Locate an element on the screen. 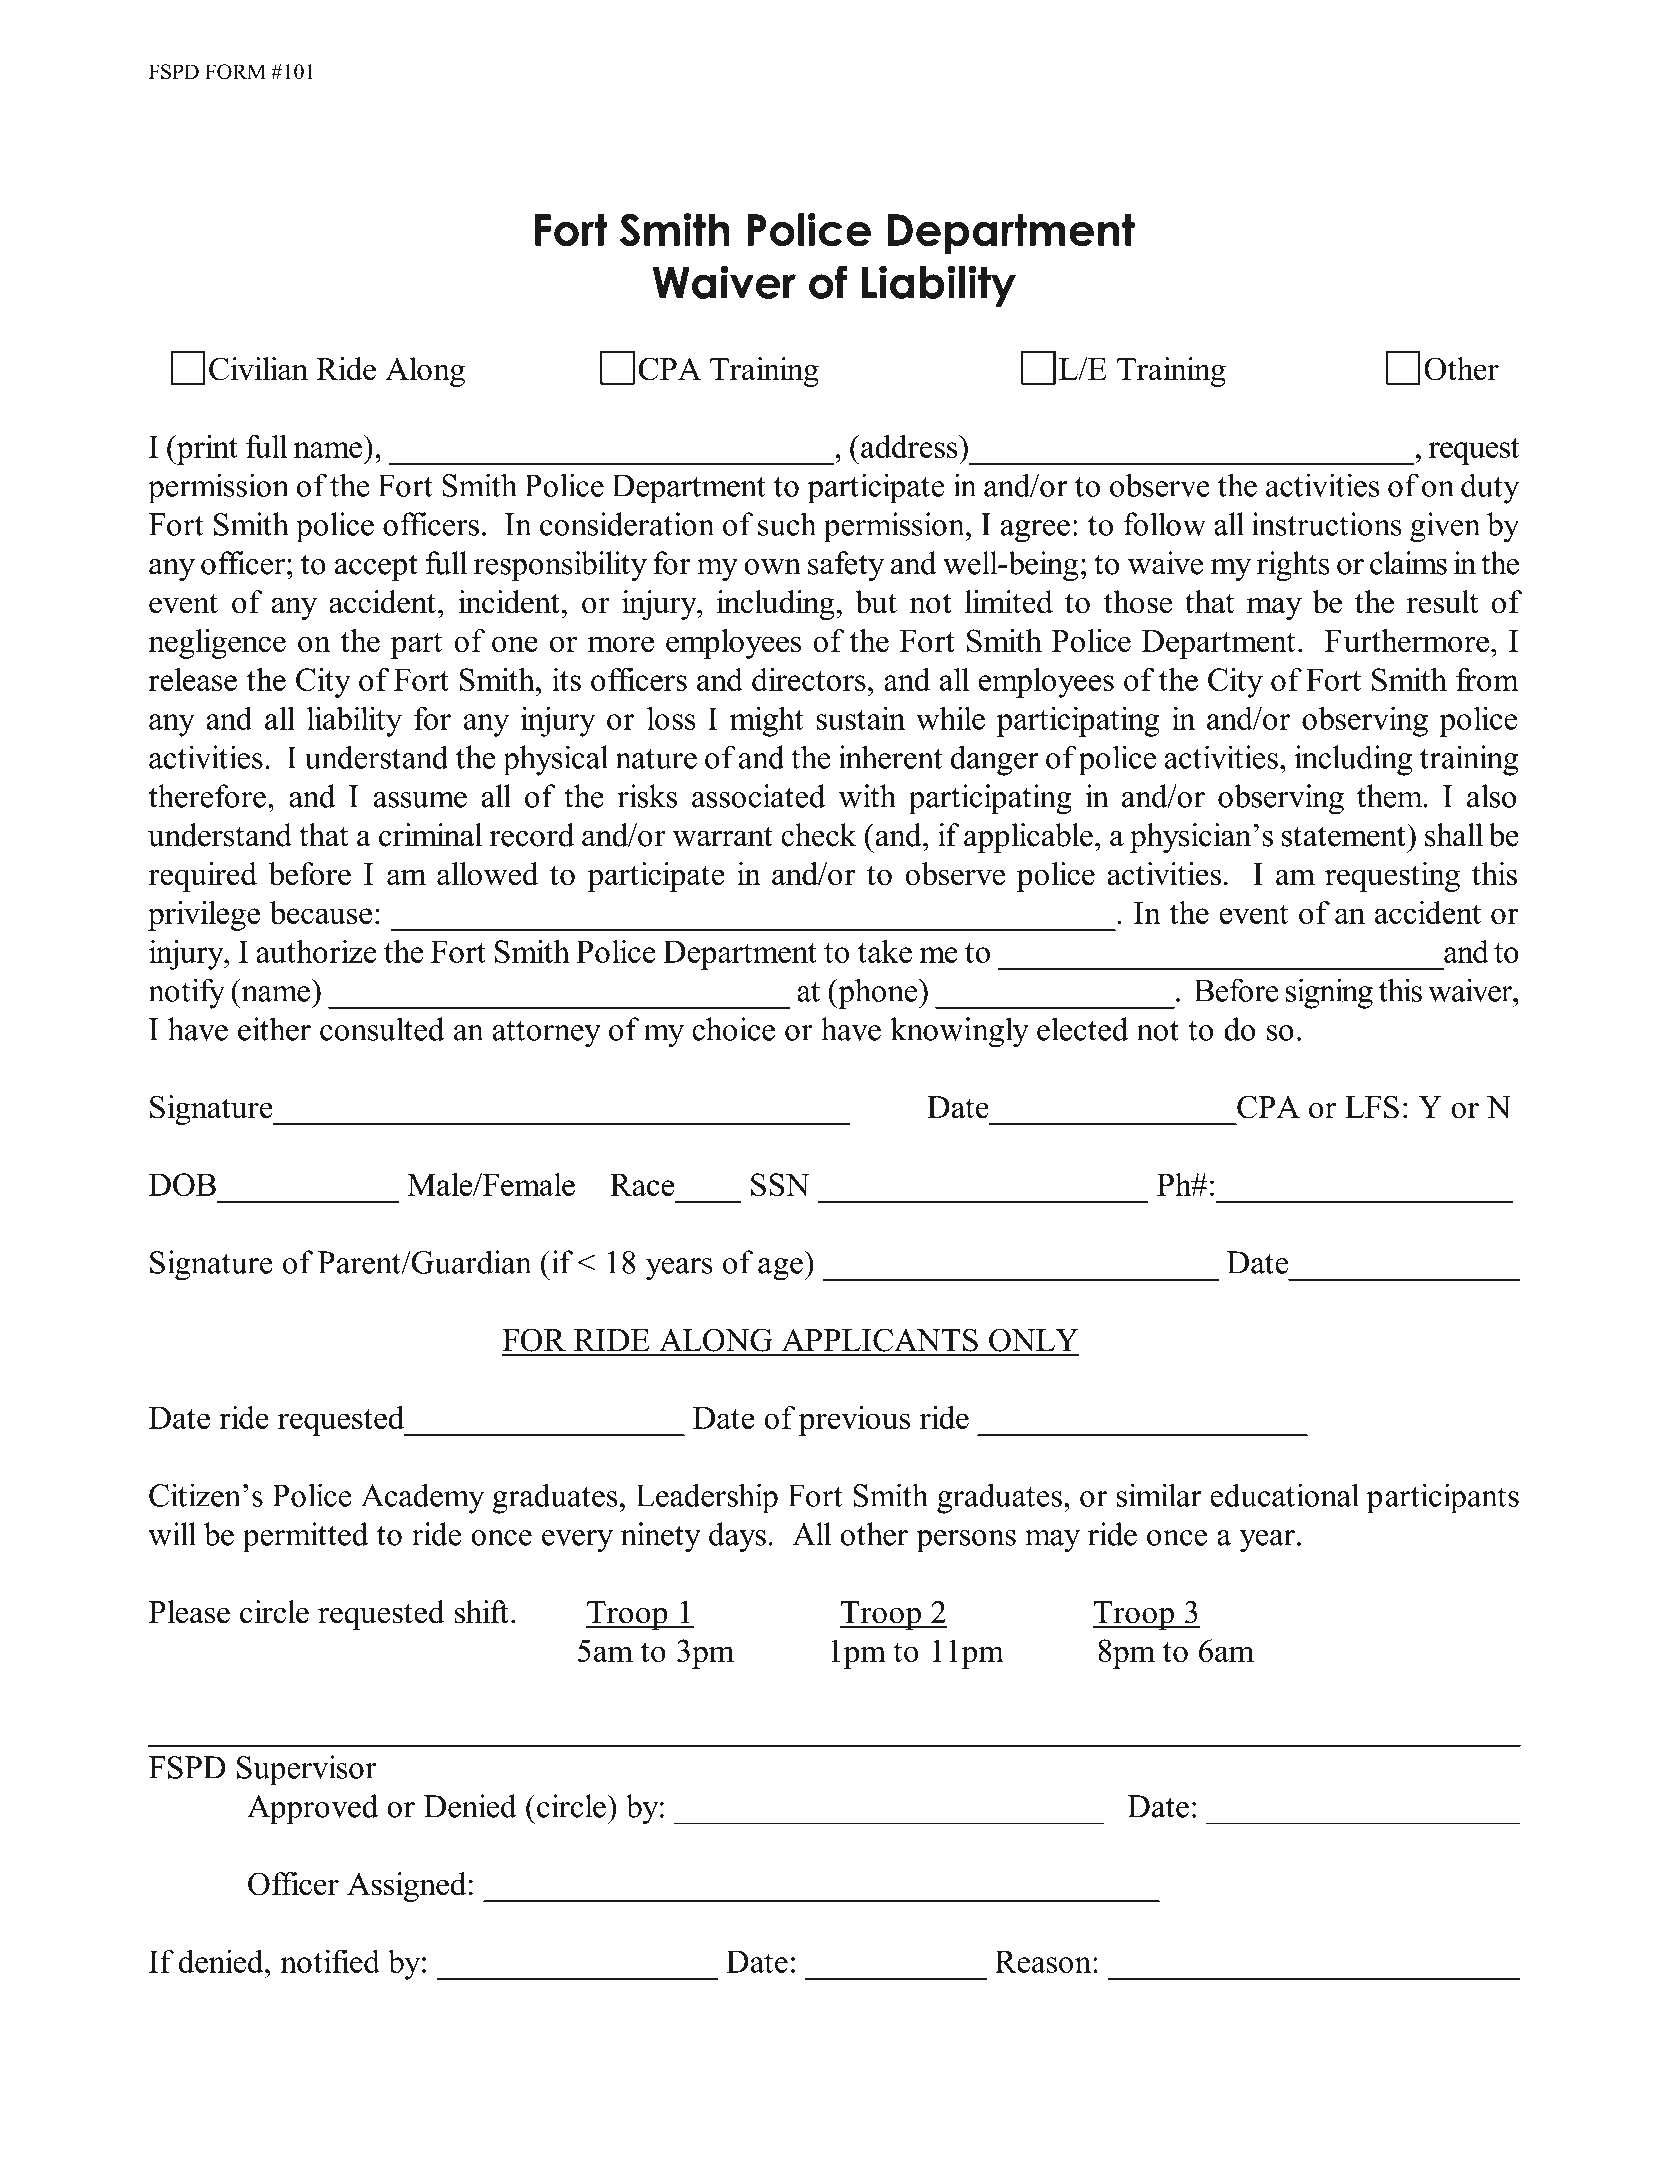 This screenshot has width=1679, height=2172. them is located at coordinates (1391, 796).
